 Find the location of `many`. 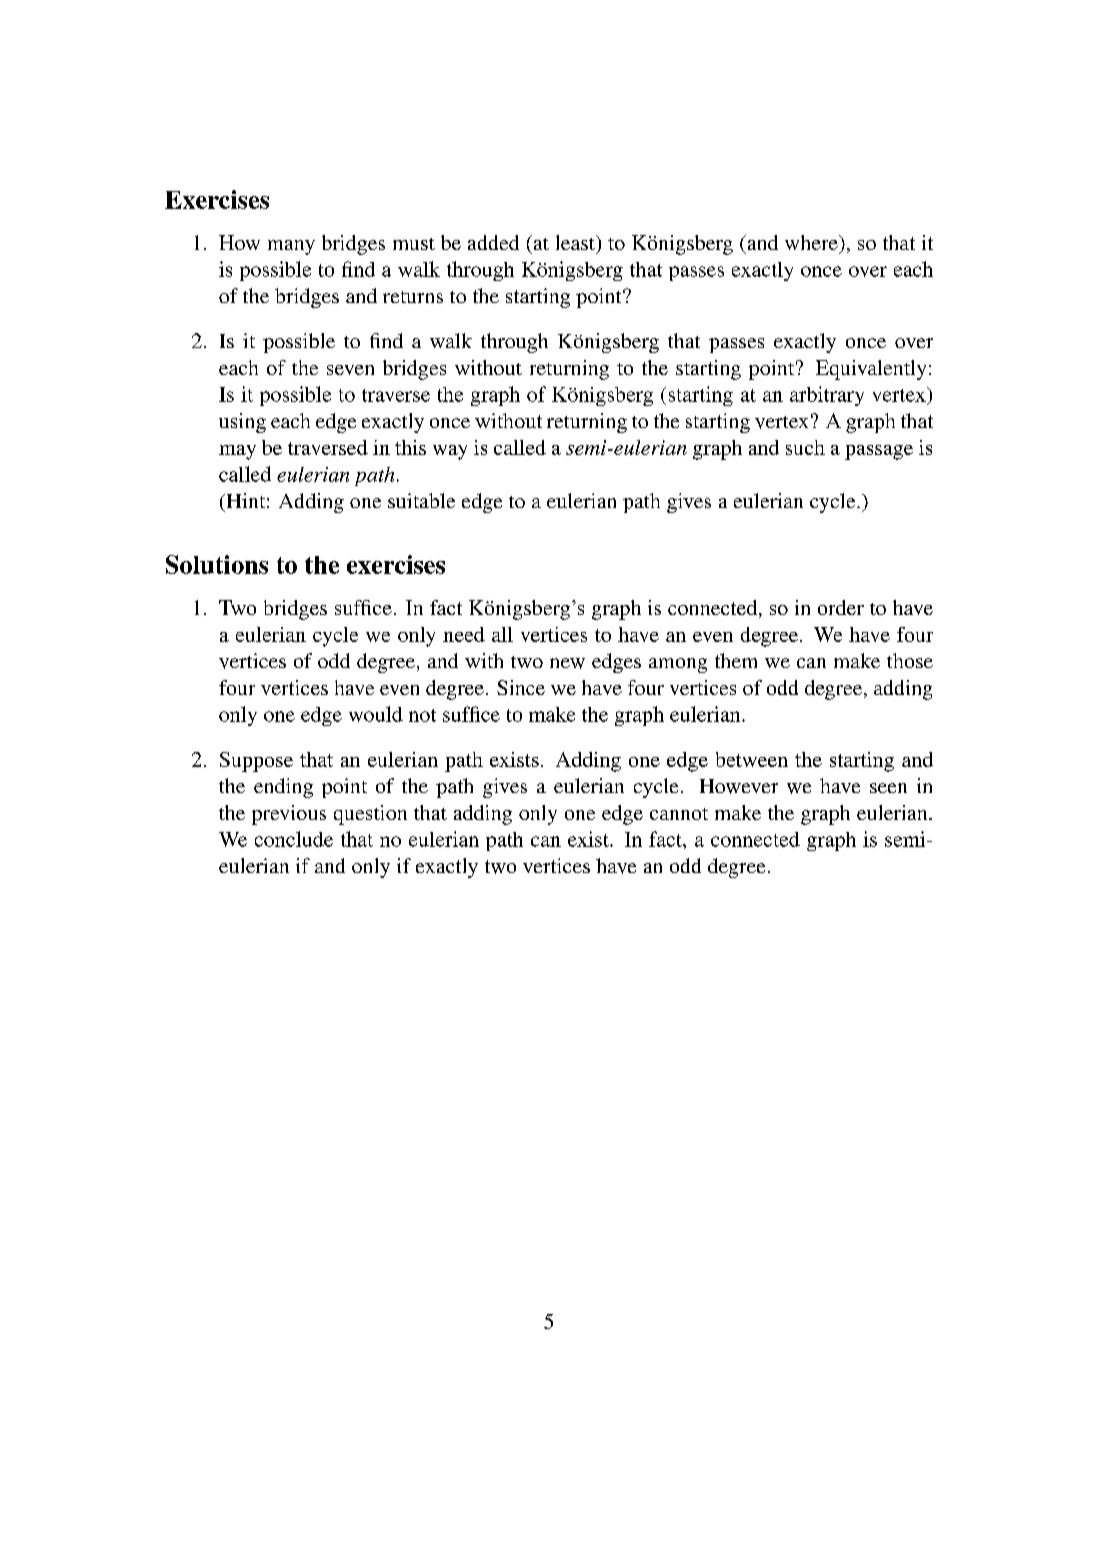

many is located at coordinates (291, 247).
